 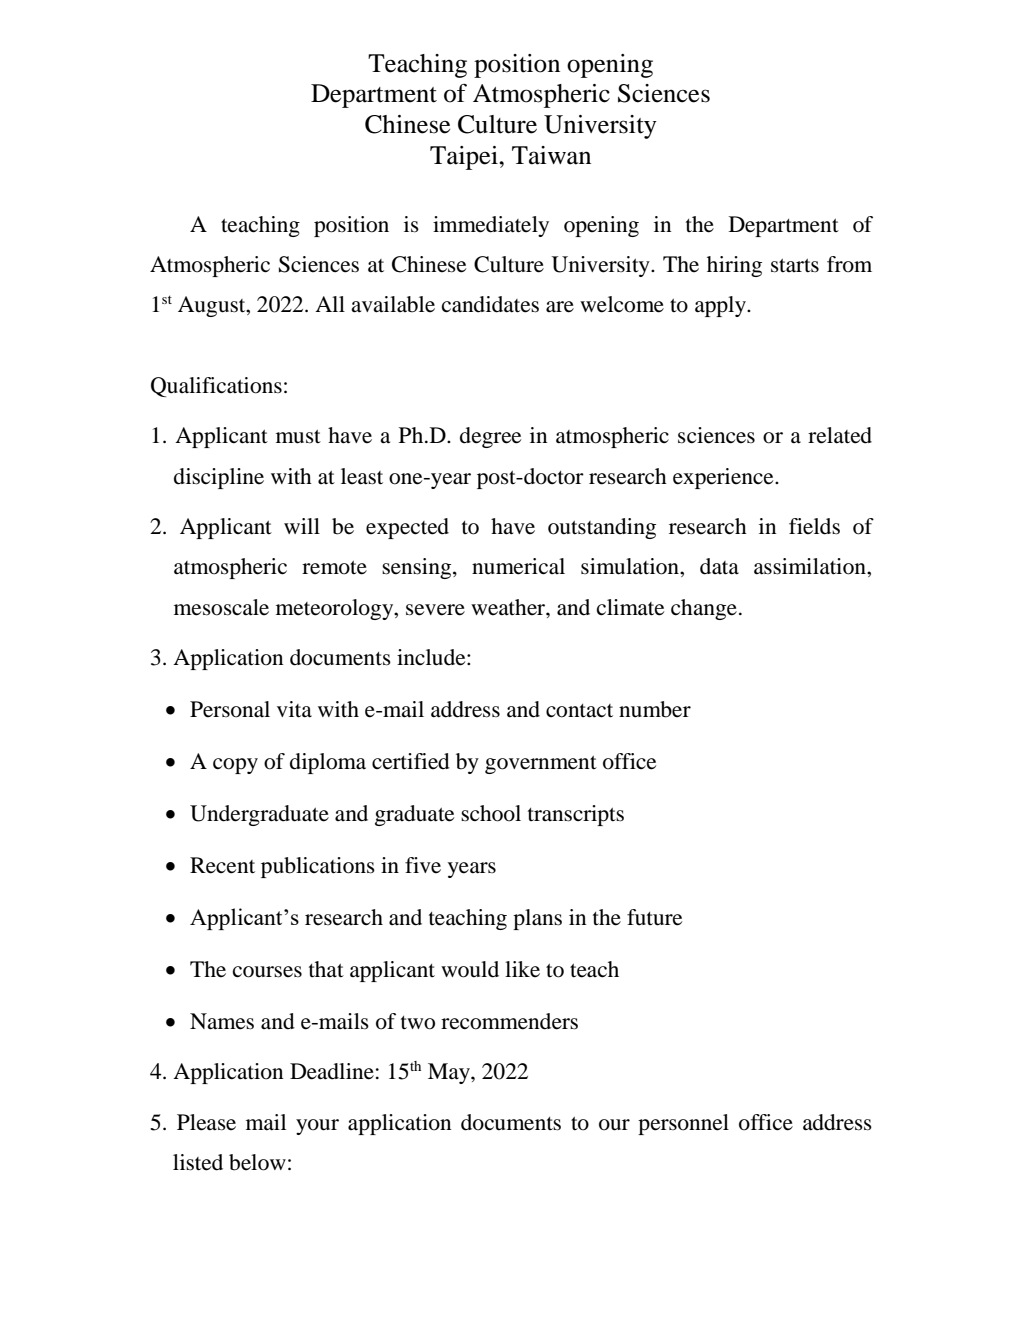 I want to click on must, so click(x=298, y=437).
